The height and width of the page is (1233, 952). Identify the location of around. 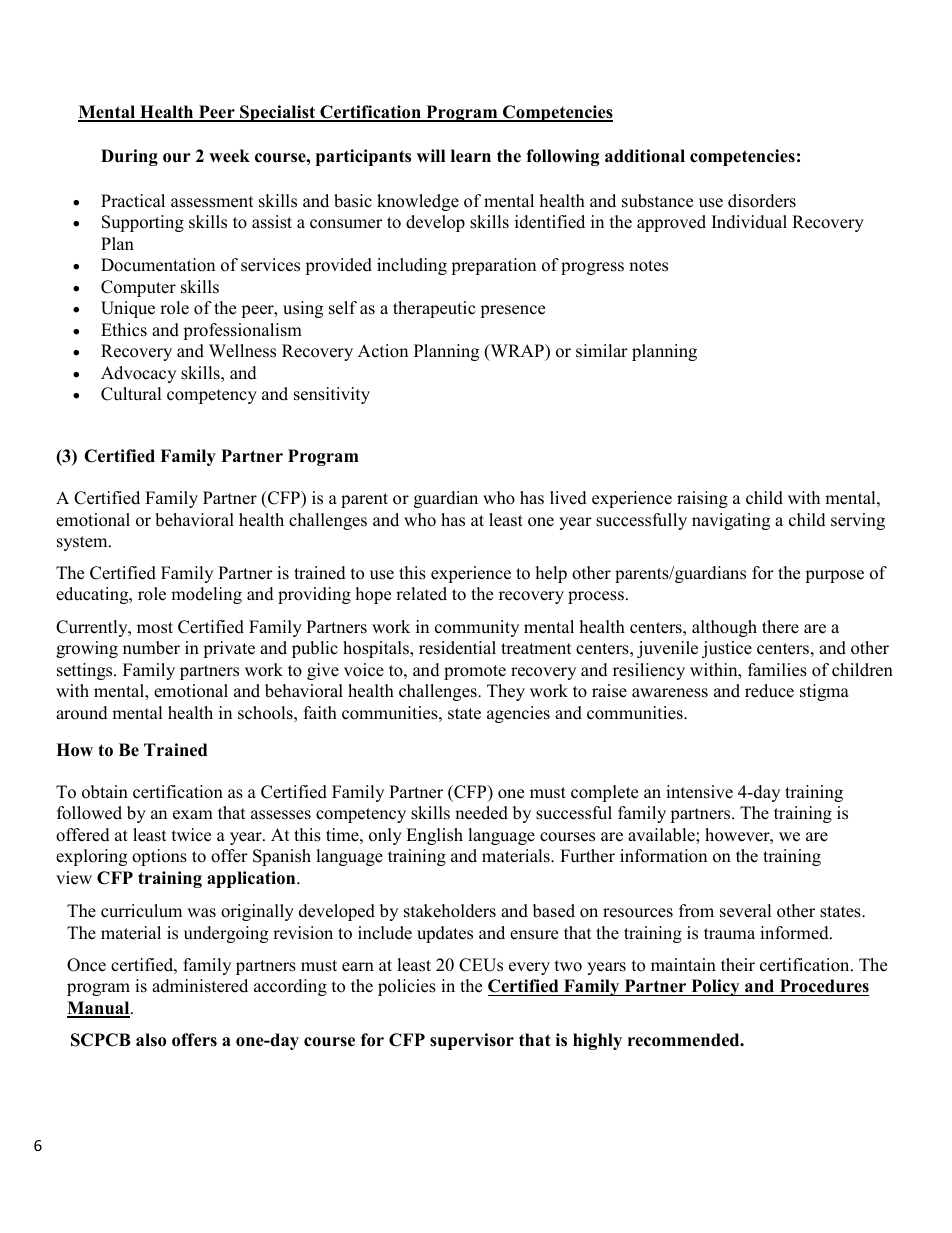
(82, 713).
